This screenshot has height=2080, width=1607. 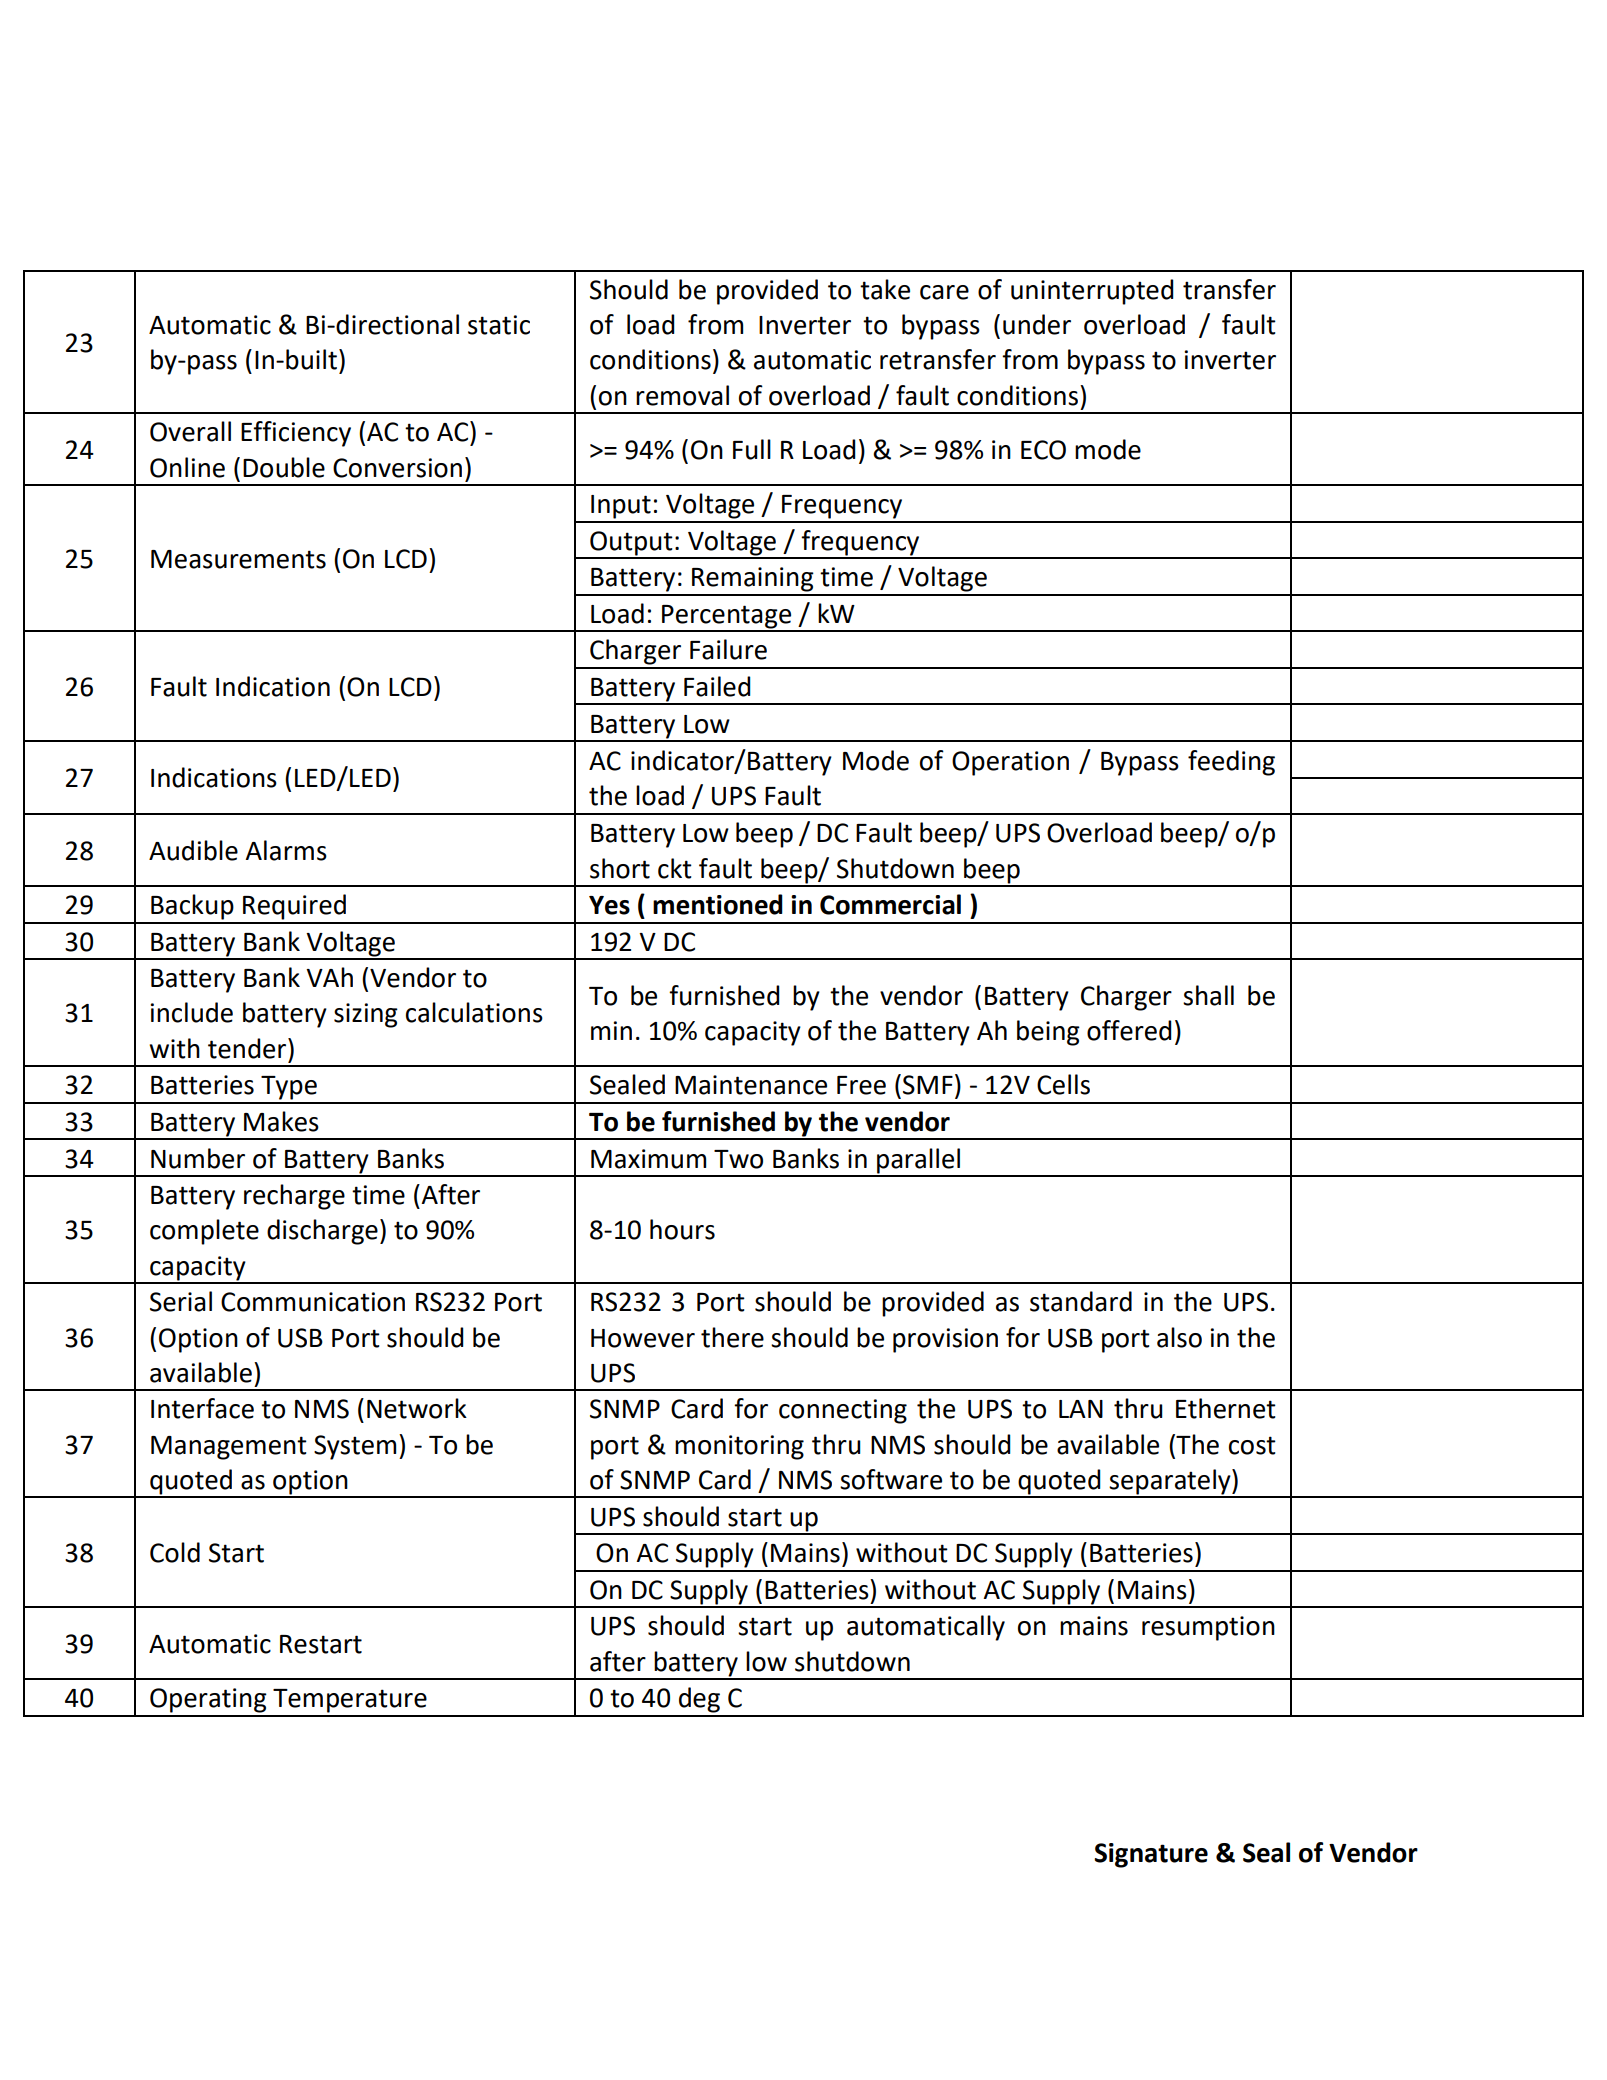 I want to click on removal, so click(x=682, y=395).
